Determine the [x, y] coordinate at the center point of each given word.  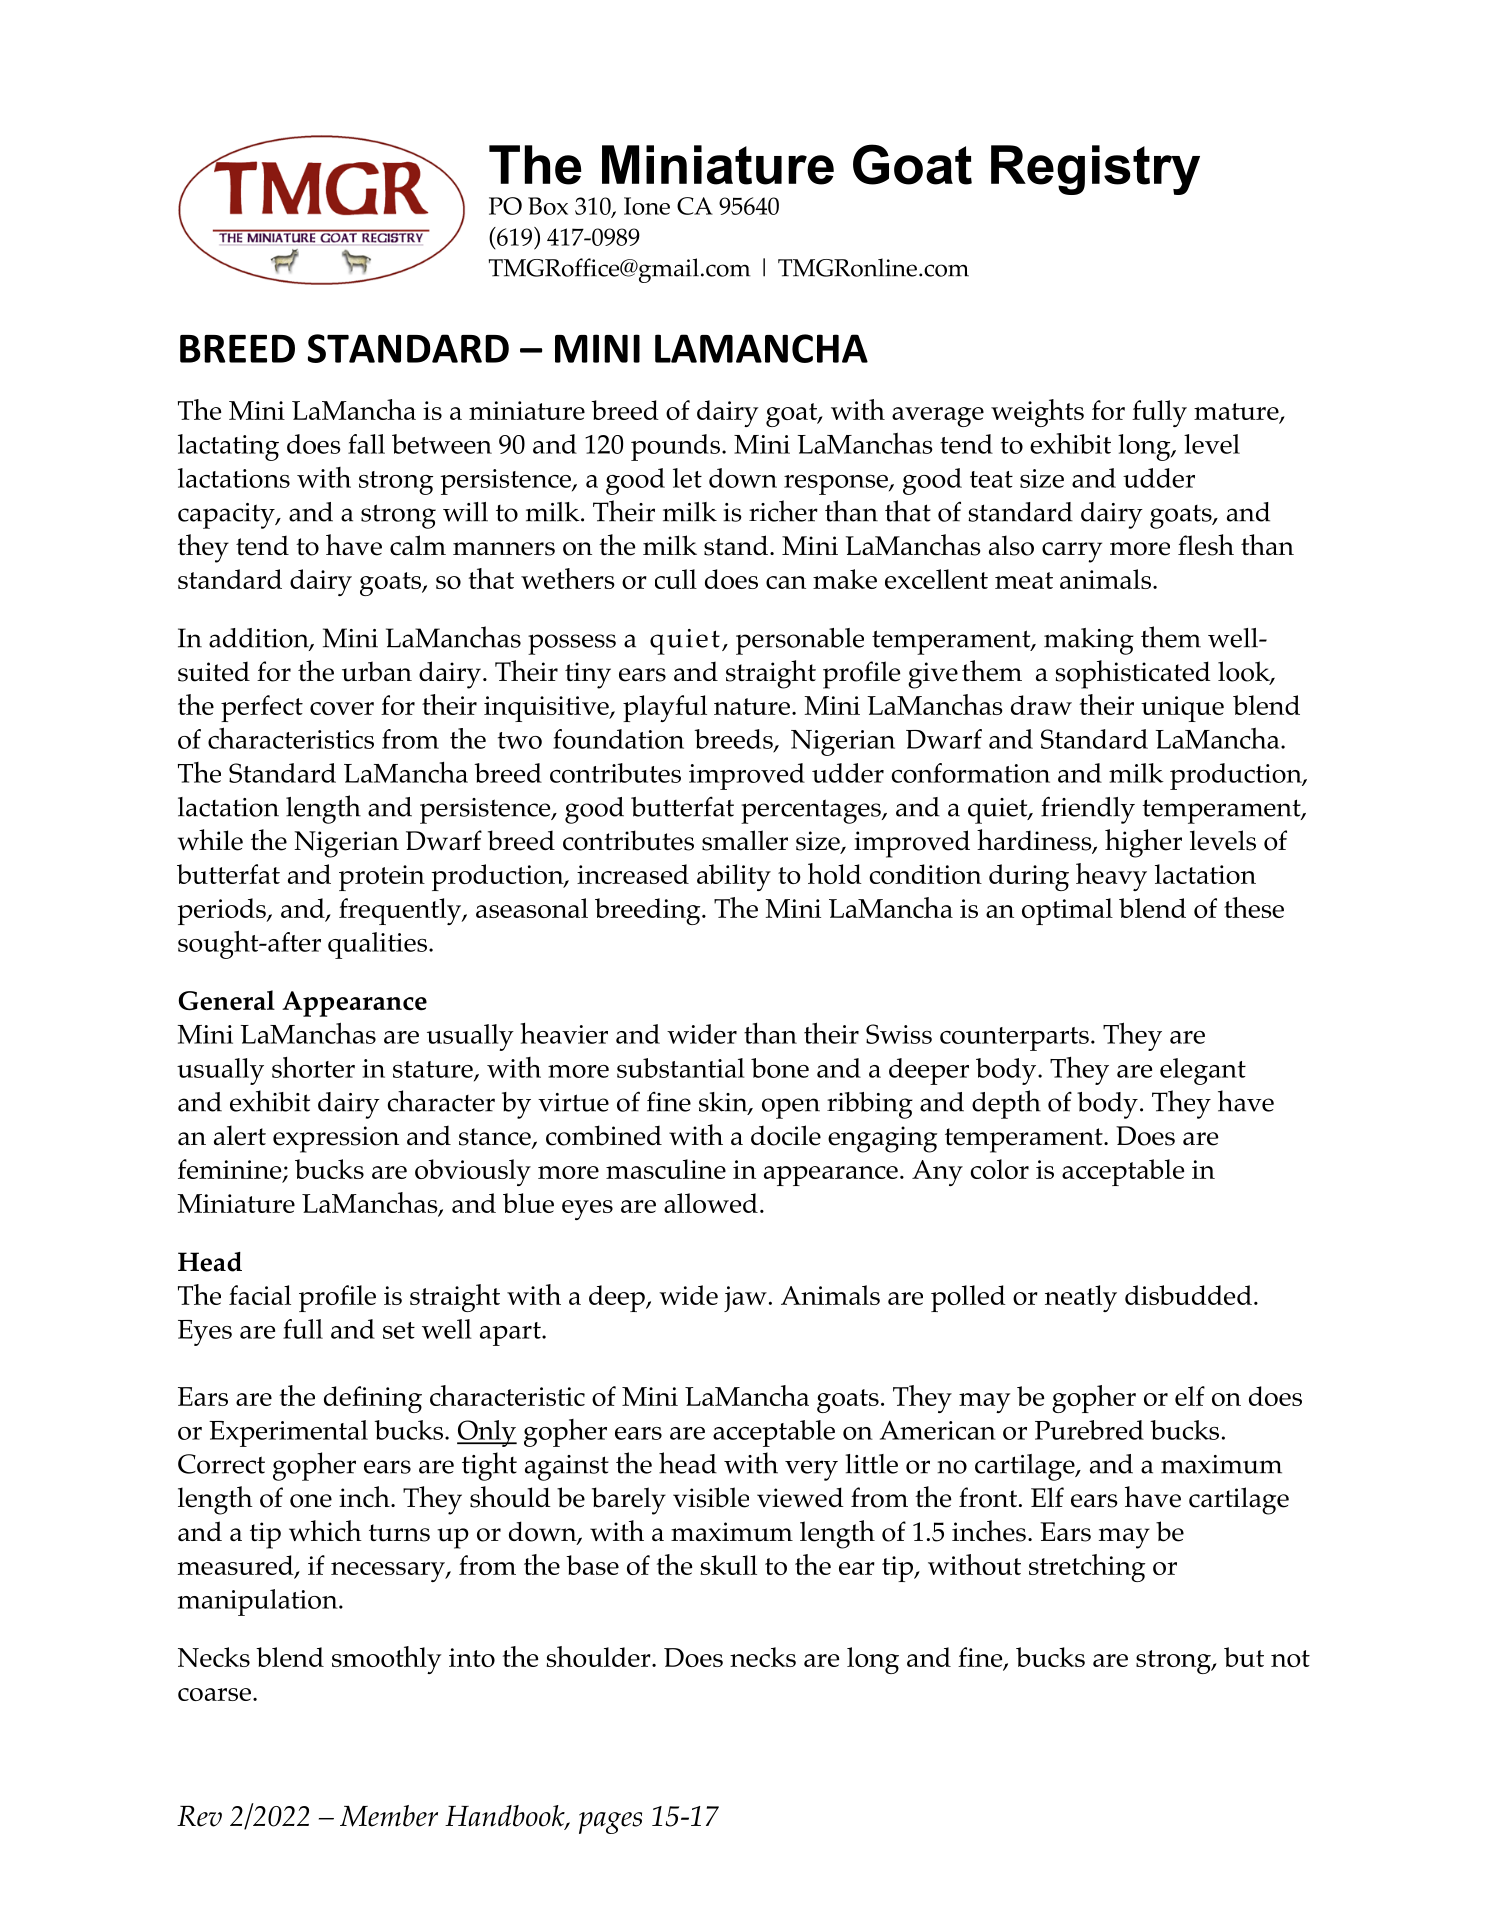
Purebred [1089, 1430]
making [1089, 641]
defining [373, 1399]
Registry [1095, 170]
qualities [377, 945]
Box [548, 206]
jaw [745, 1299]
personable [800, 641]
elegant [1203, 1071]
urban [377, 671]
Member [389, 1816]
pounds [675, 447]
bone [780, 1068]
